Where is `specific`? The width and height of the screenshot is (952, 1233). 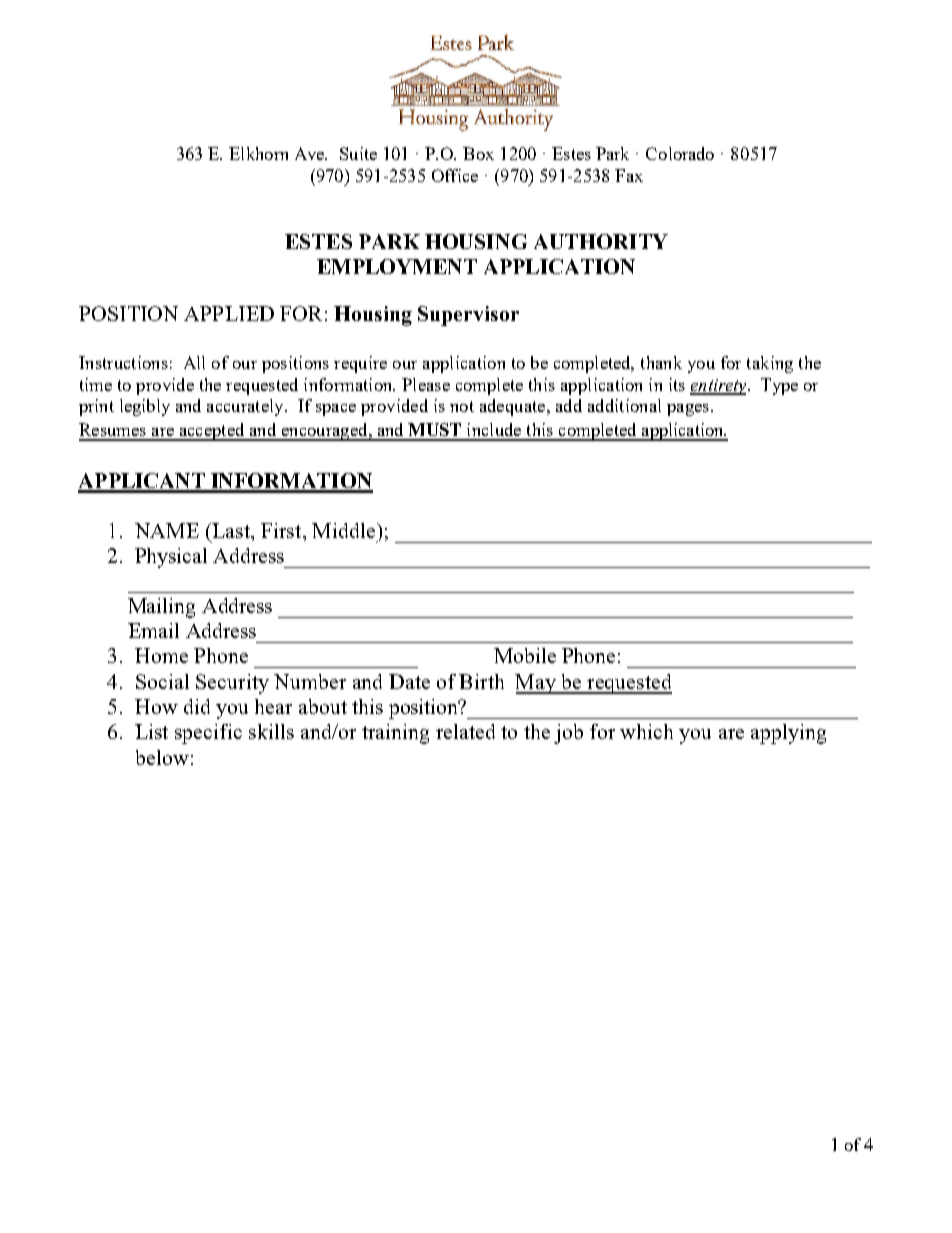 specific is located at coordinates (208, 734).
